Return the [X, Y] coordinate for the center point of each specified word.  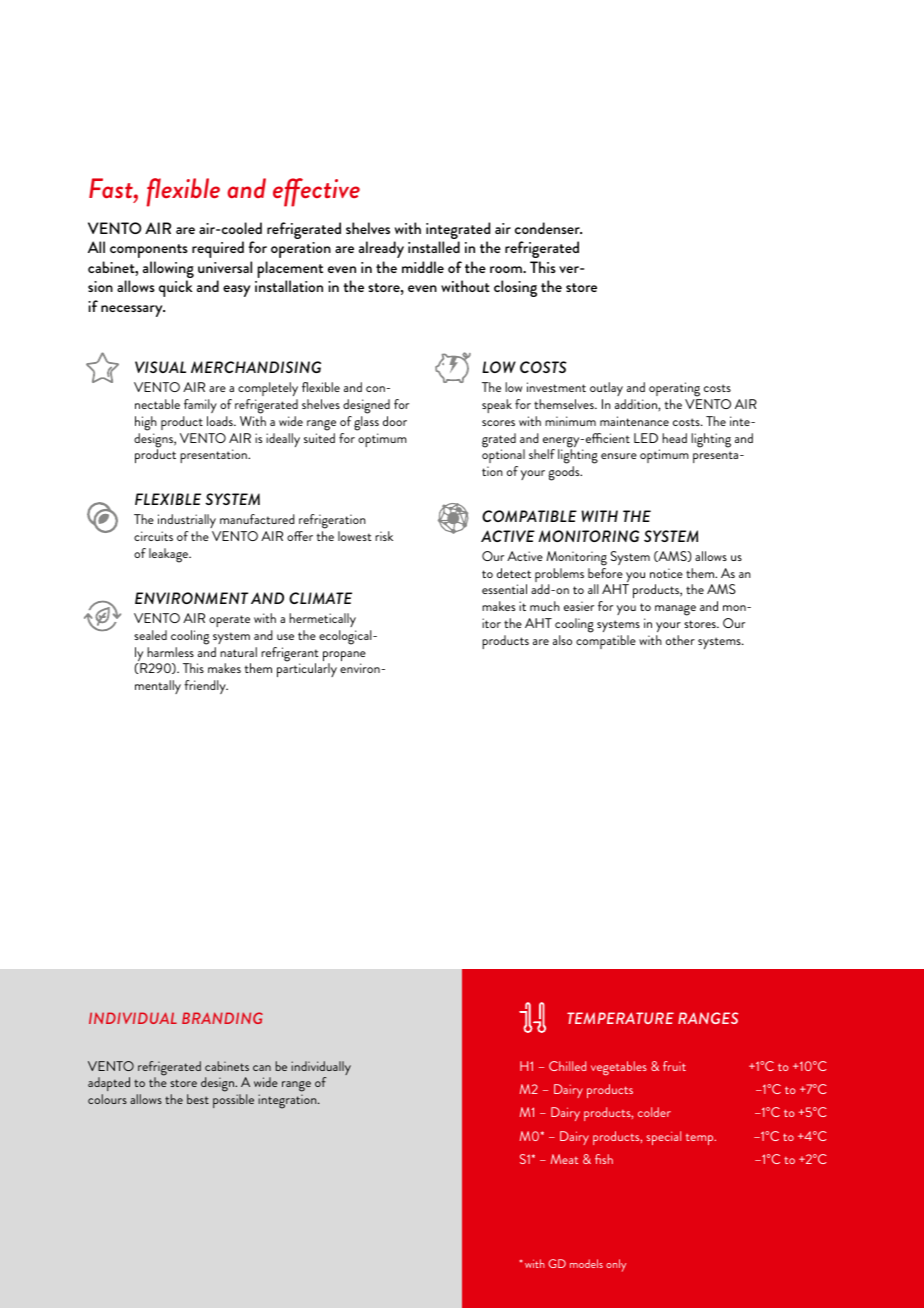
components [149, 251]
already [381, 249]
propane [344, 657]
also [562, 640]
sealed [150, 635]
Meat [564, 1159]
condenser [548, 228]
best [198, 1099]
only [616, 1265]
